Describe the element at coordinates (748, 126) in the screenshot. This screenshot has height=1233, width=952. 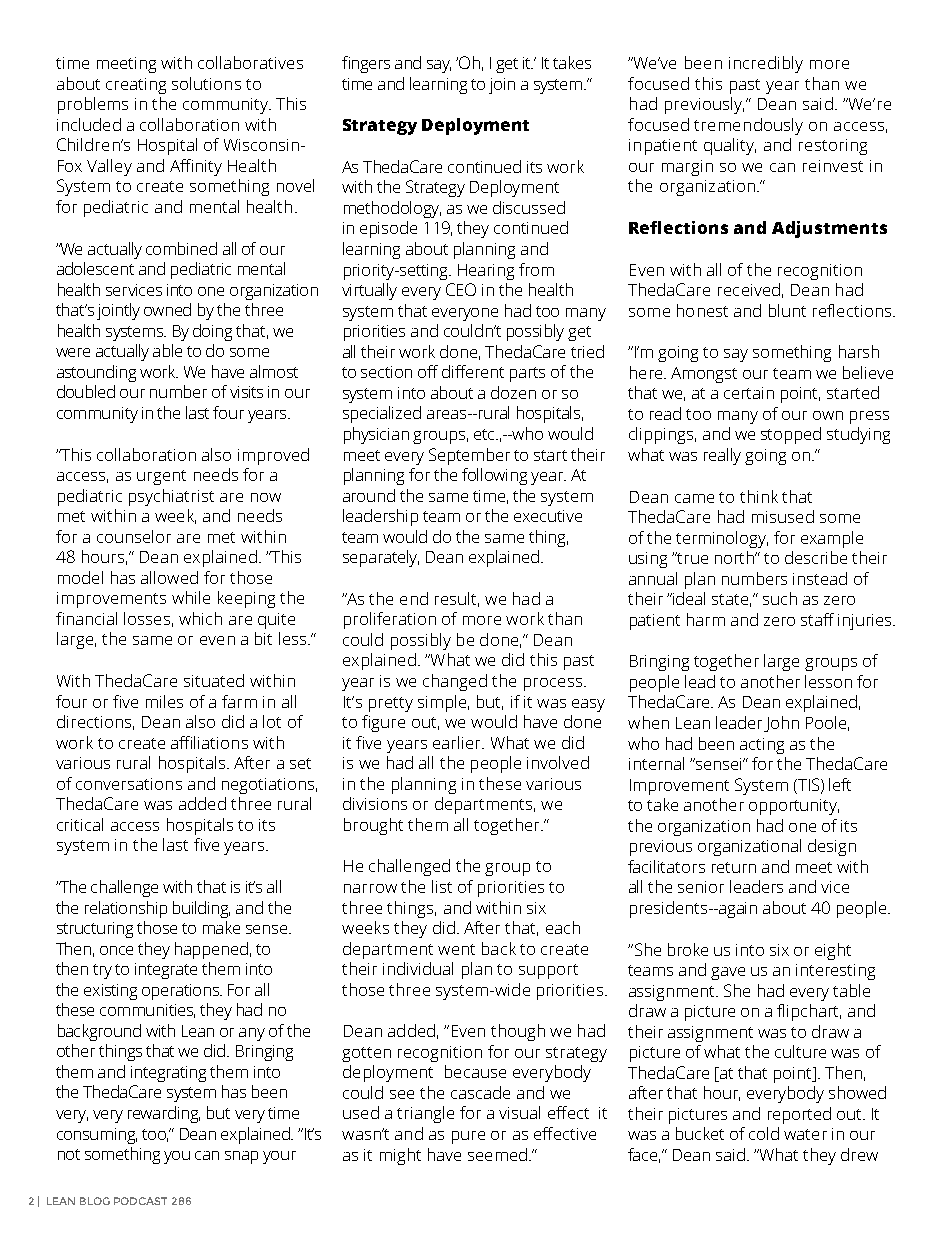
I see `tremendously` at that location.
